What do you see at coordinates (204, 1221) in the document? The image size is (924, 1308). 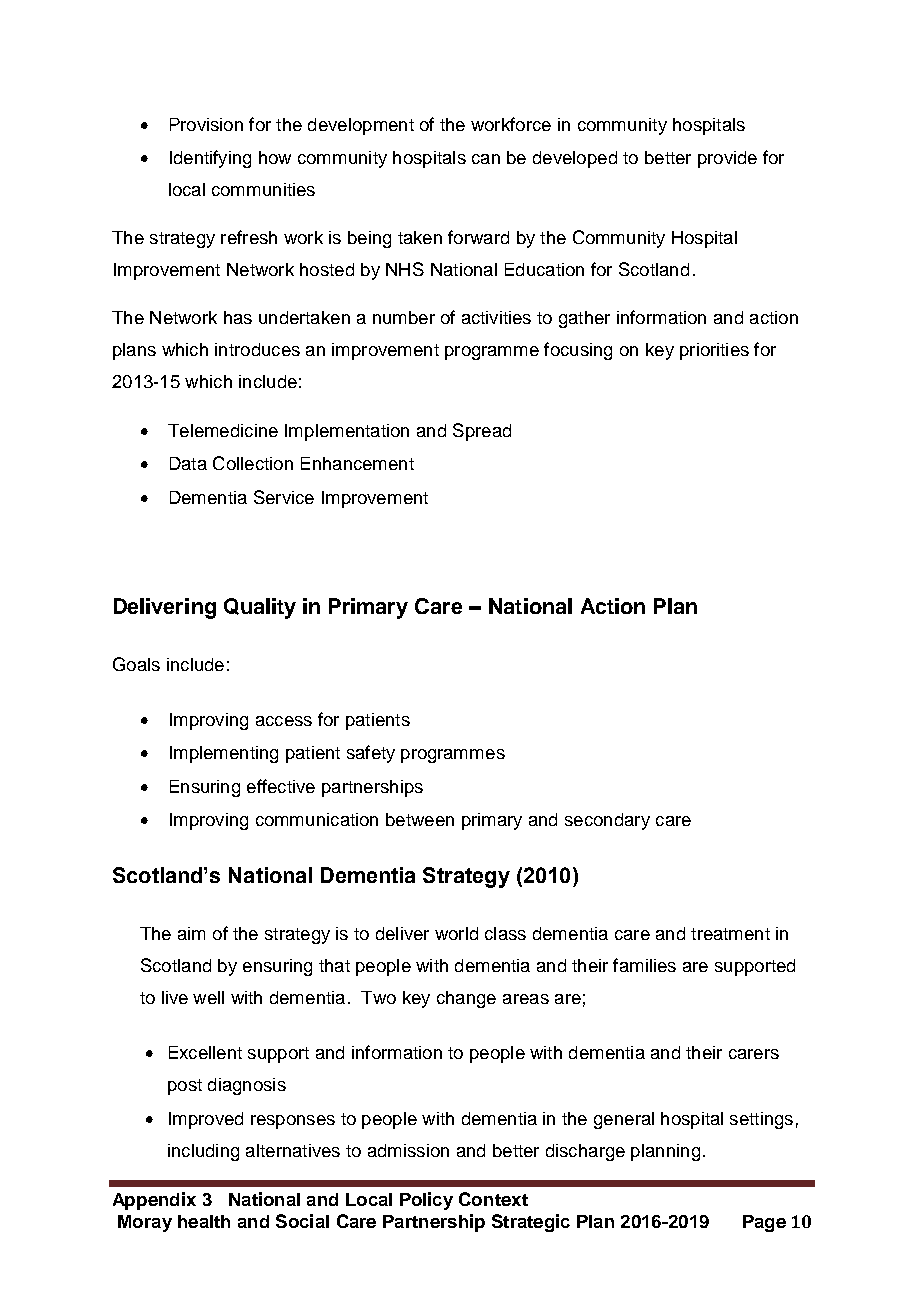 I see `health` at bounding box center [204, 1221].
